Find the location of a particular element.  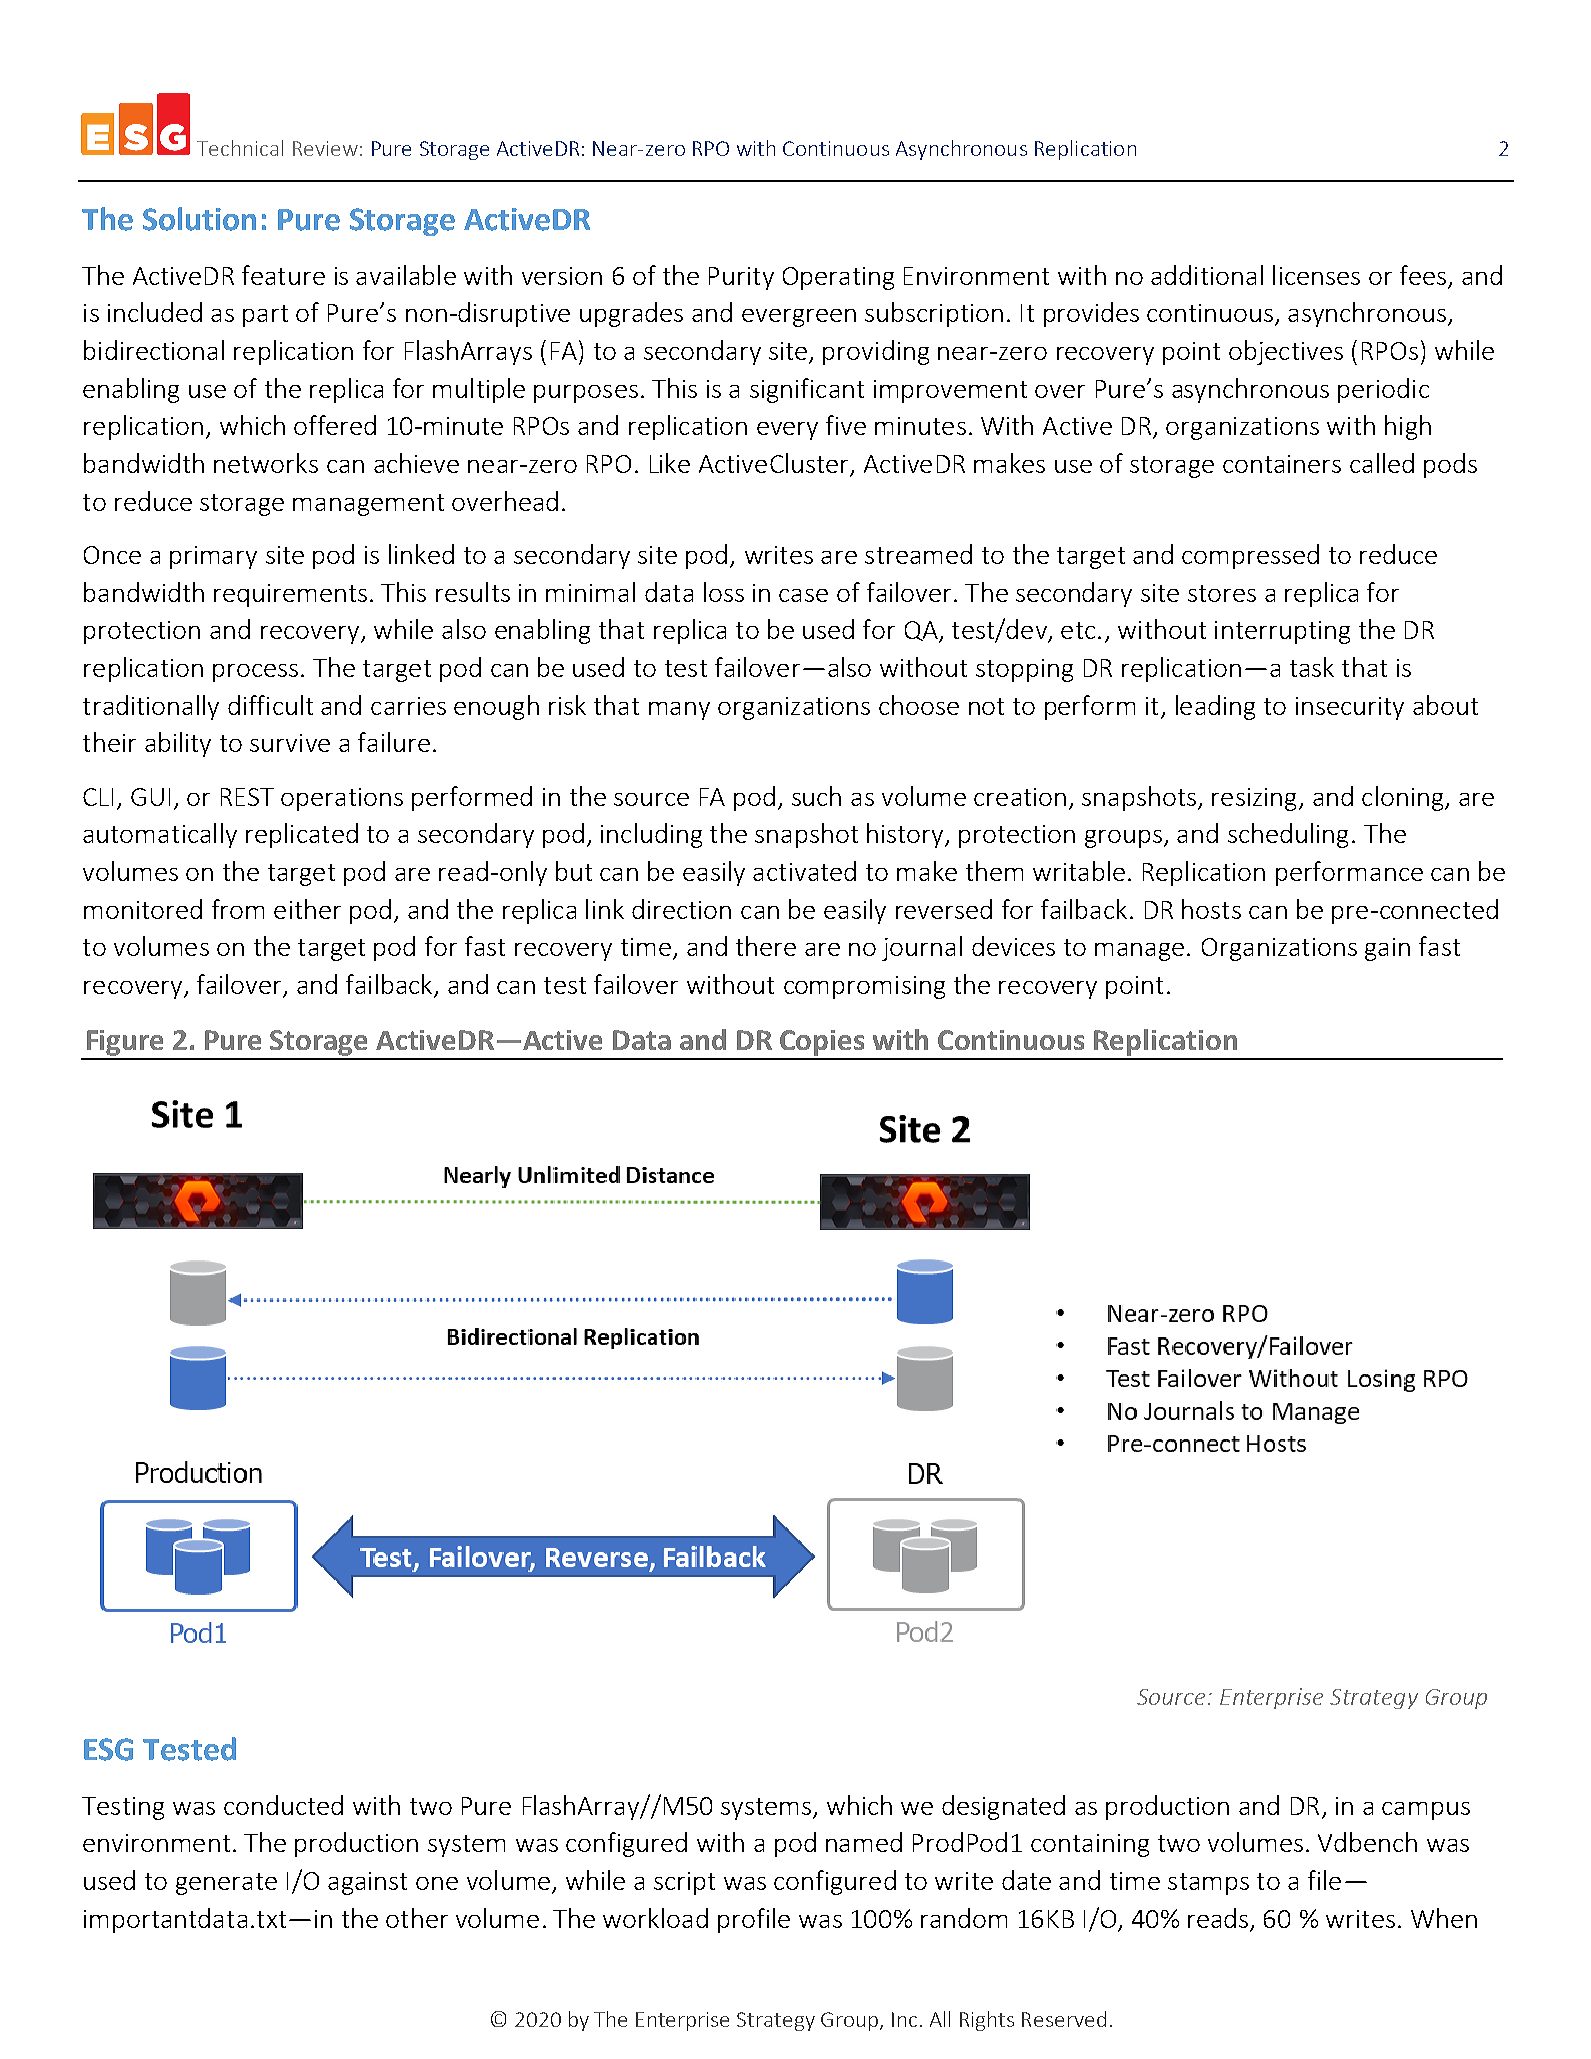

named is located at coordinates (864, 1842).
